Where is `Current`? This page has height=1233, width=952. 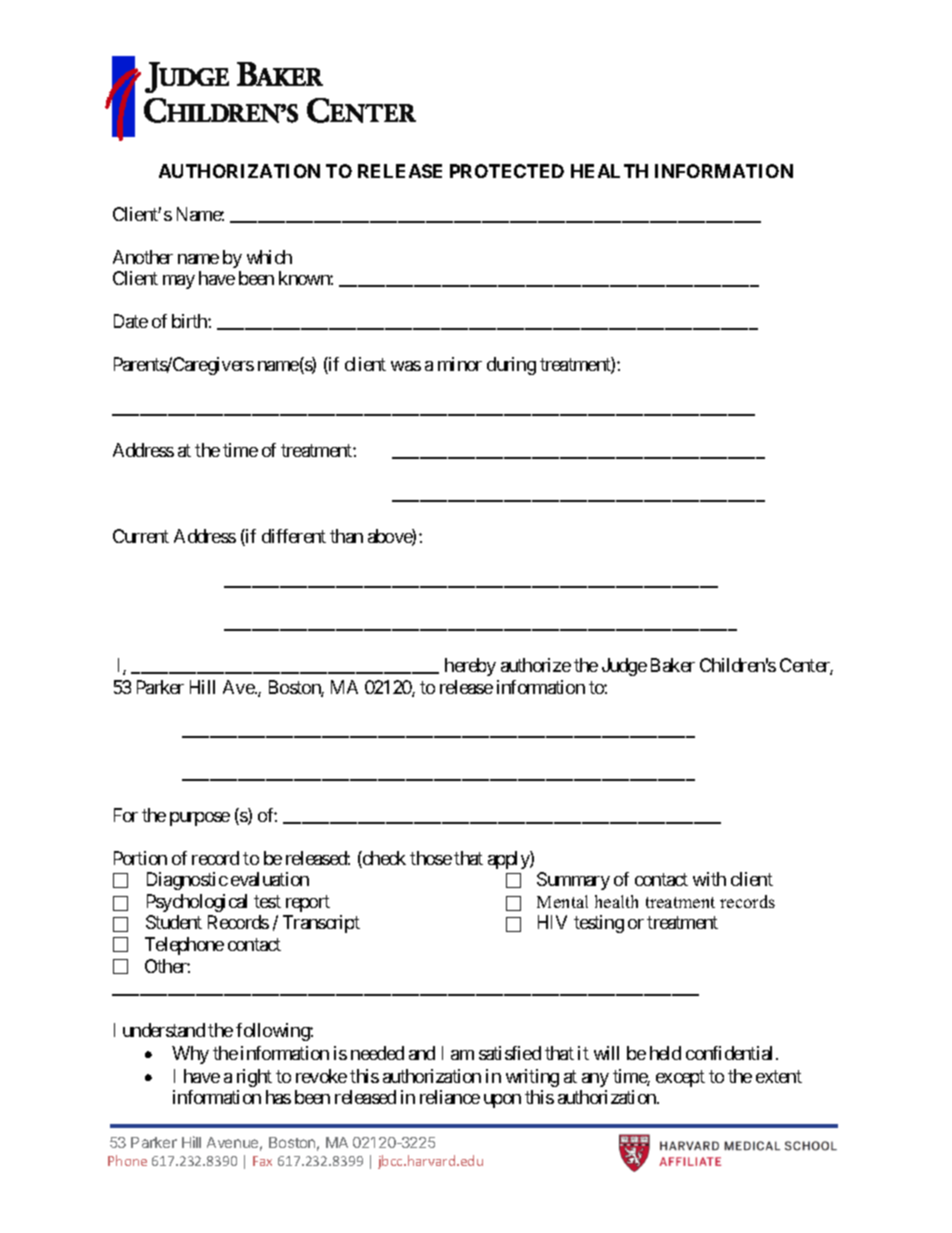 Current is located at coordinates (141, 536).
